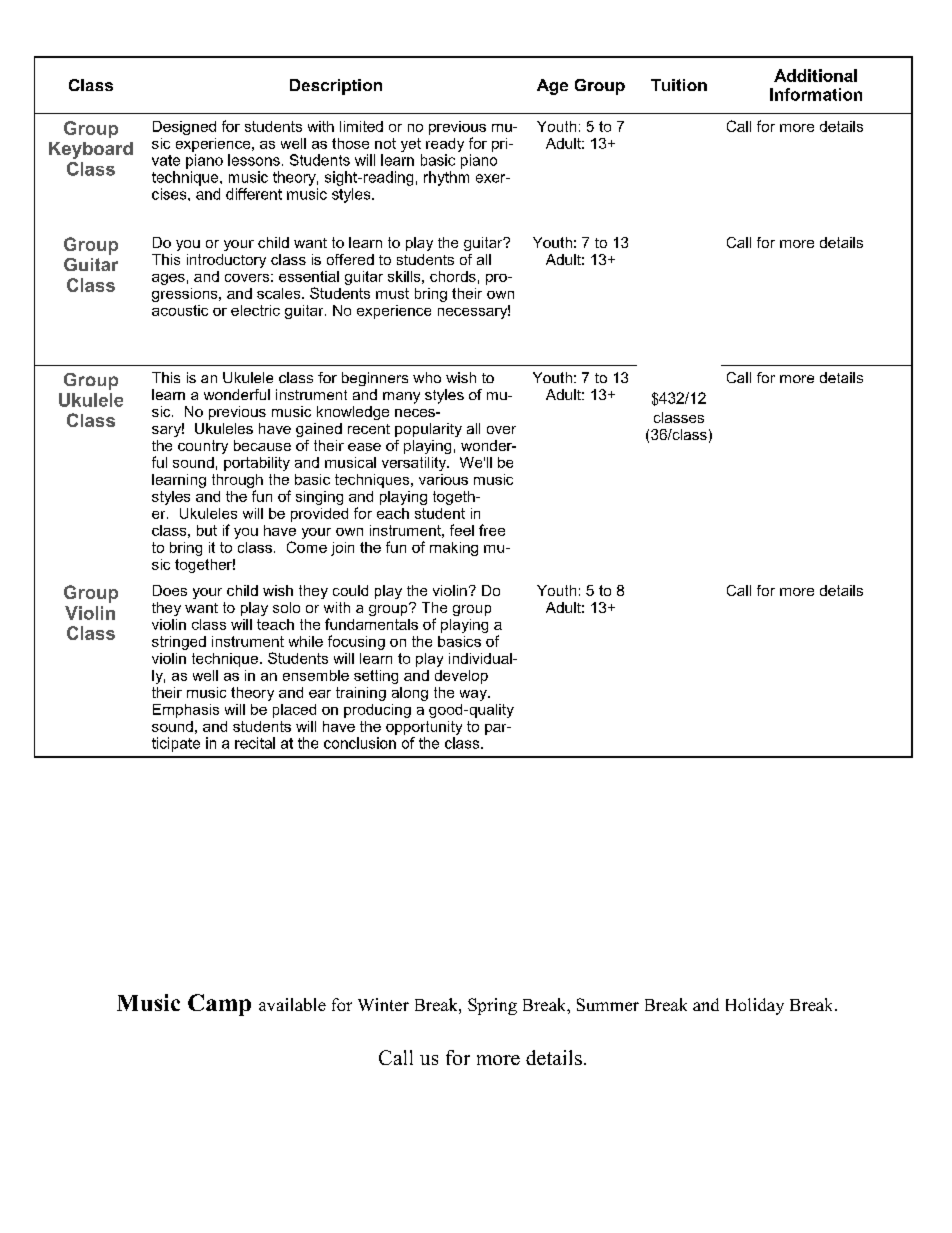 This image has height=1233, width=952. What do you see at coordinates (453, 276) in the image?
I see `chords` at bounding box center [453, 276].
